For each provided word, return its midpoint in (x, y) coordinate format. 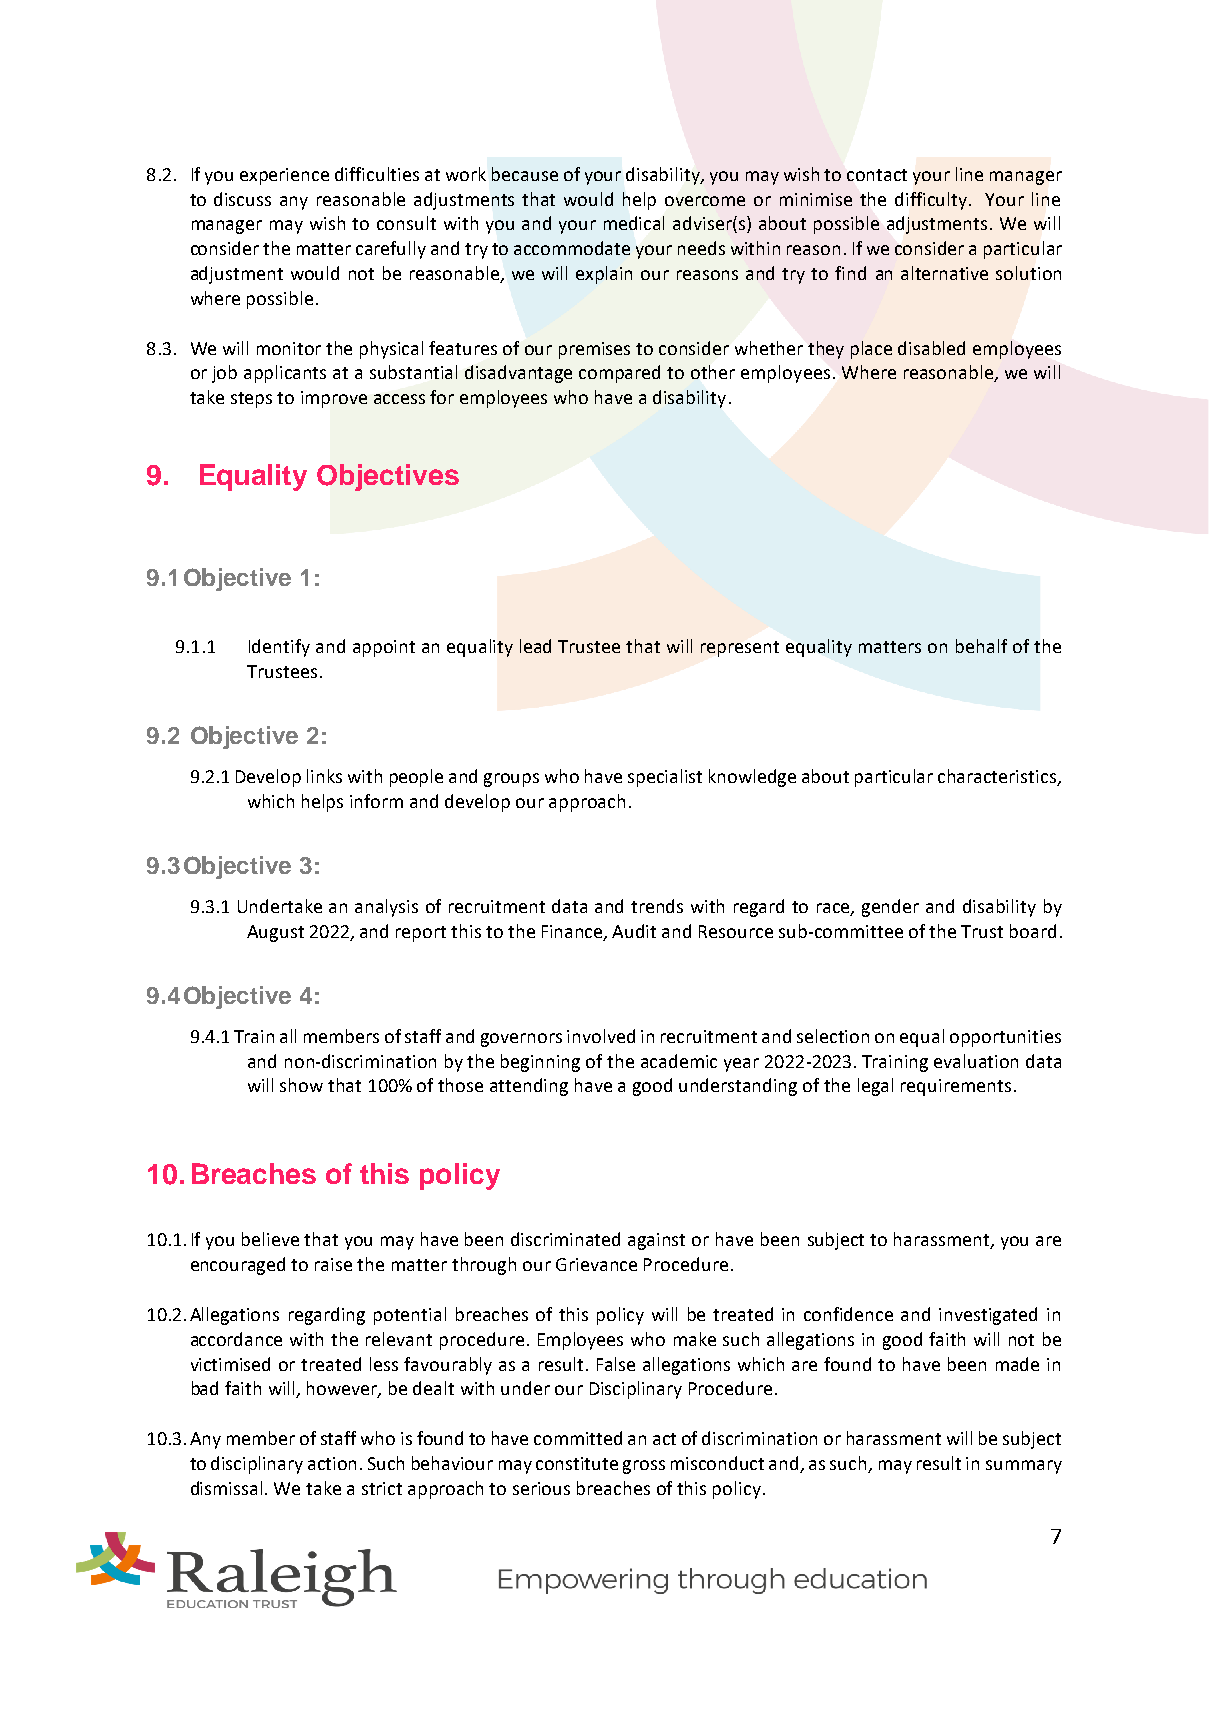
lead (535, 646)
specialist (665, 778)
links (324, 776)
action (332, 1463)
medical (634, 223)
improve (334, 399)
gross (644, 1467)
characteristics (998, 777)
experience (284, 176)
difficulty (932, 201)
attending (529, 1087)
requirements (956, 1087)
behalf (981, 646)
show (301, 1085)
